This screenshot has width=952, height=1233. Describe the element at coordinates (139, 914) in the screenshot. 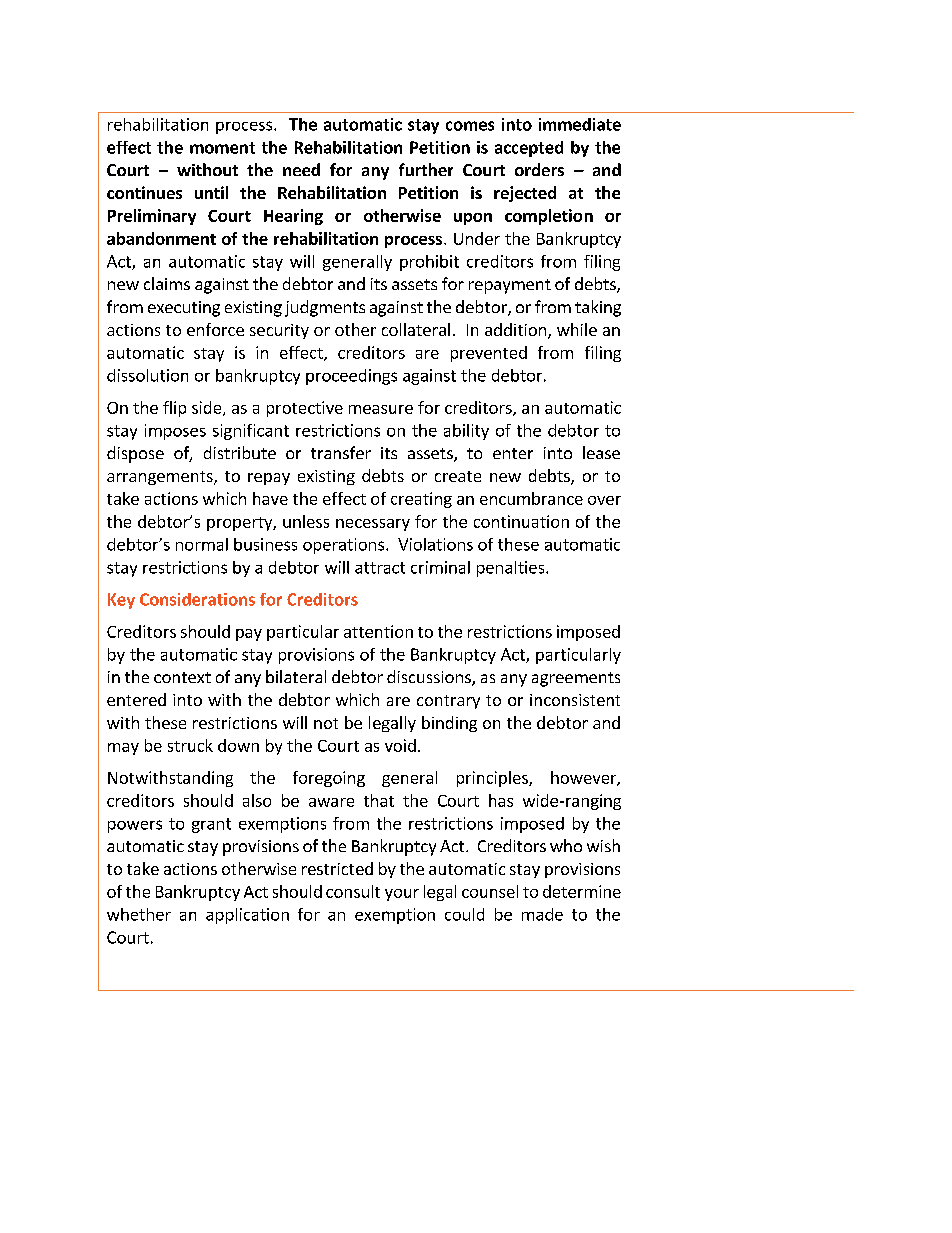

I see `whether` at that location.
